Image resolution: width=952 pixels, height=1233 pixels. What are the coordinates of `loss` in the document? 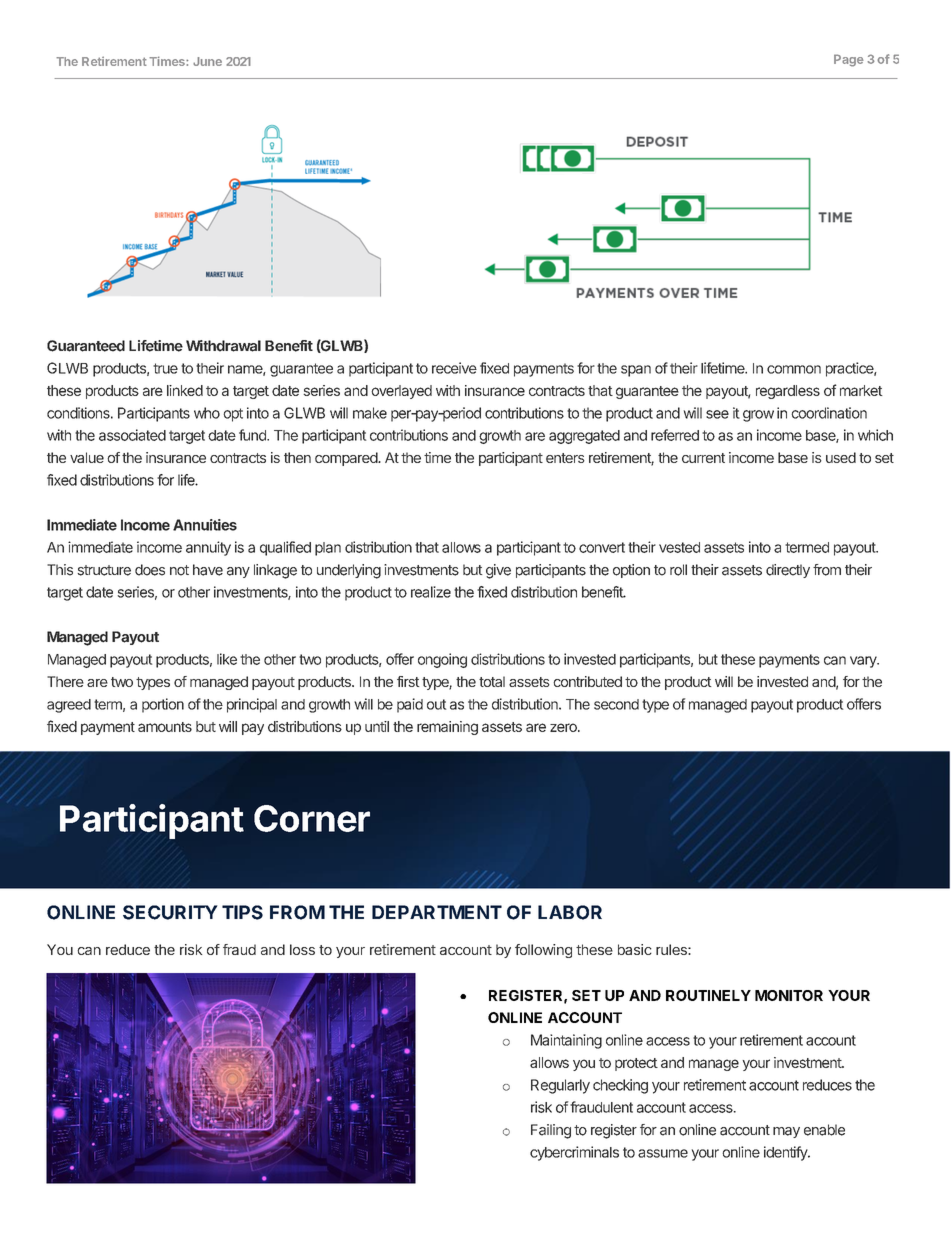 It's located at (302, 949).
